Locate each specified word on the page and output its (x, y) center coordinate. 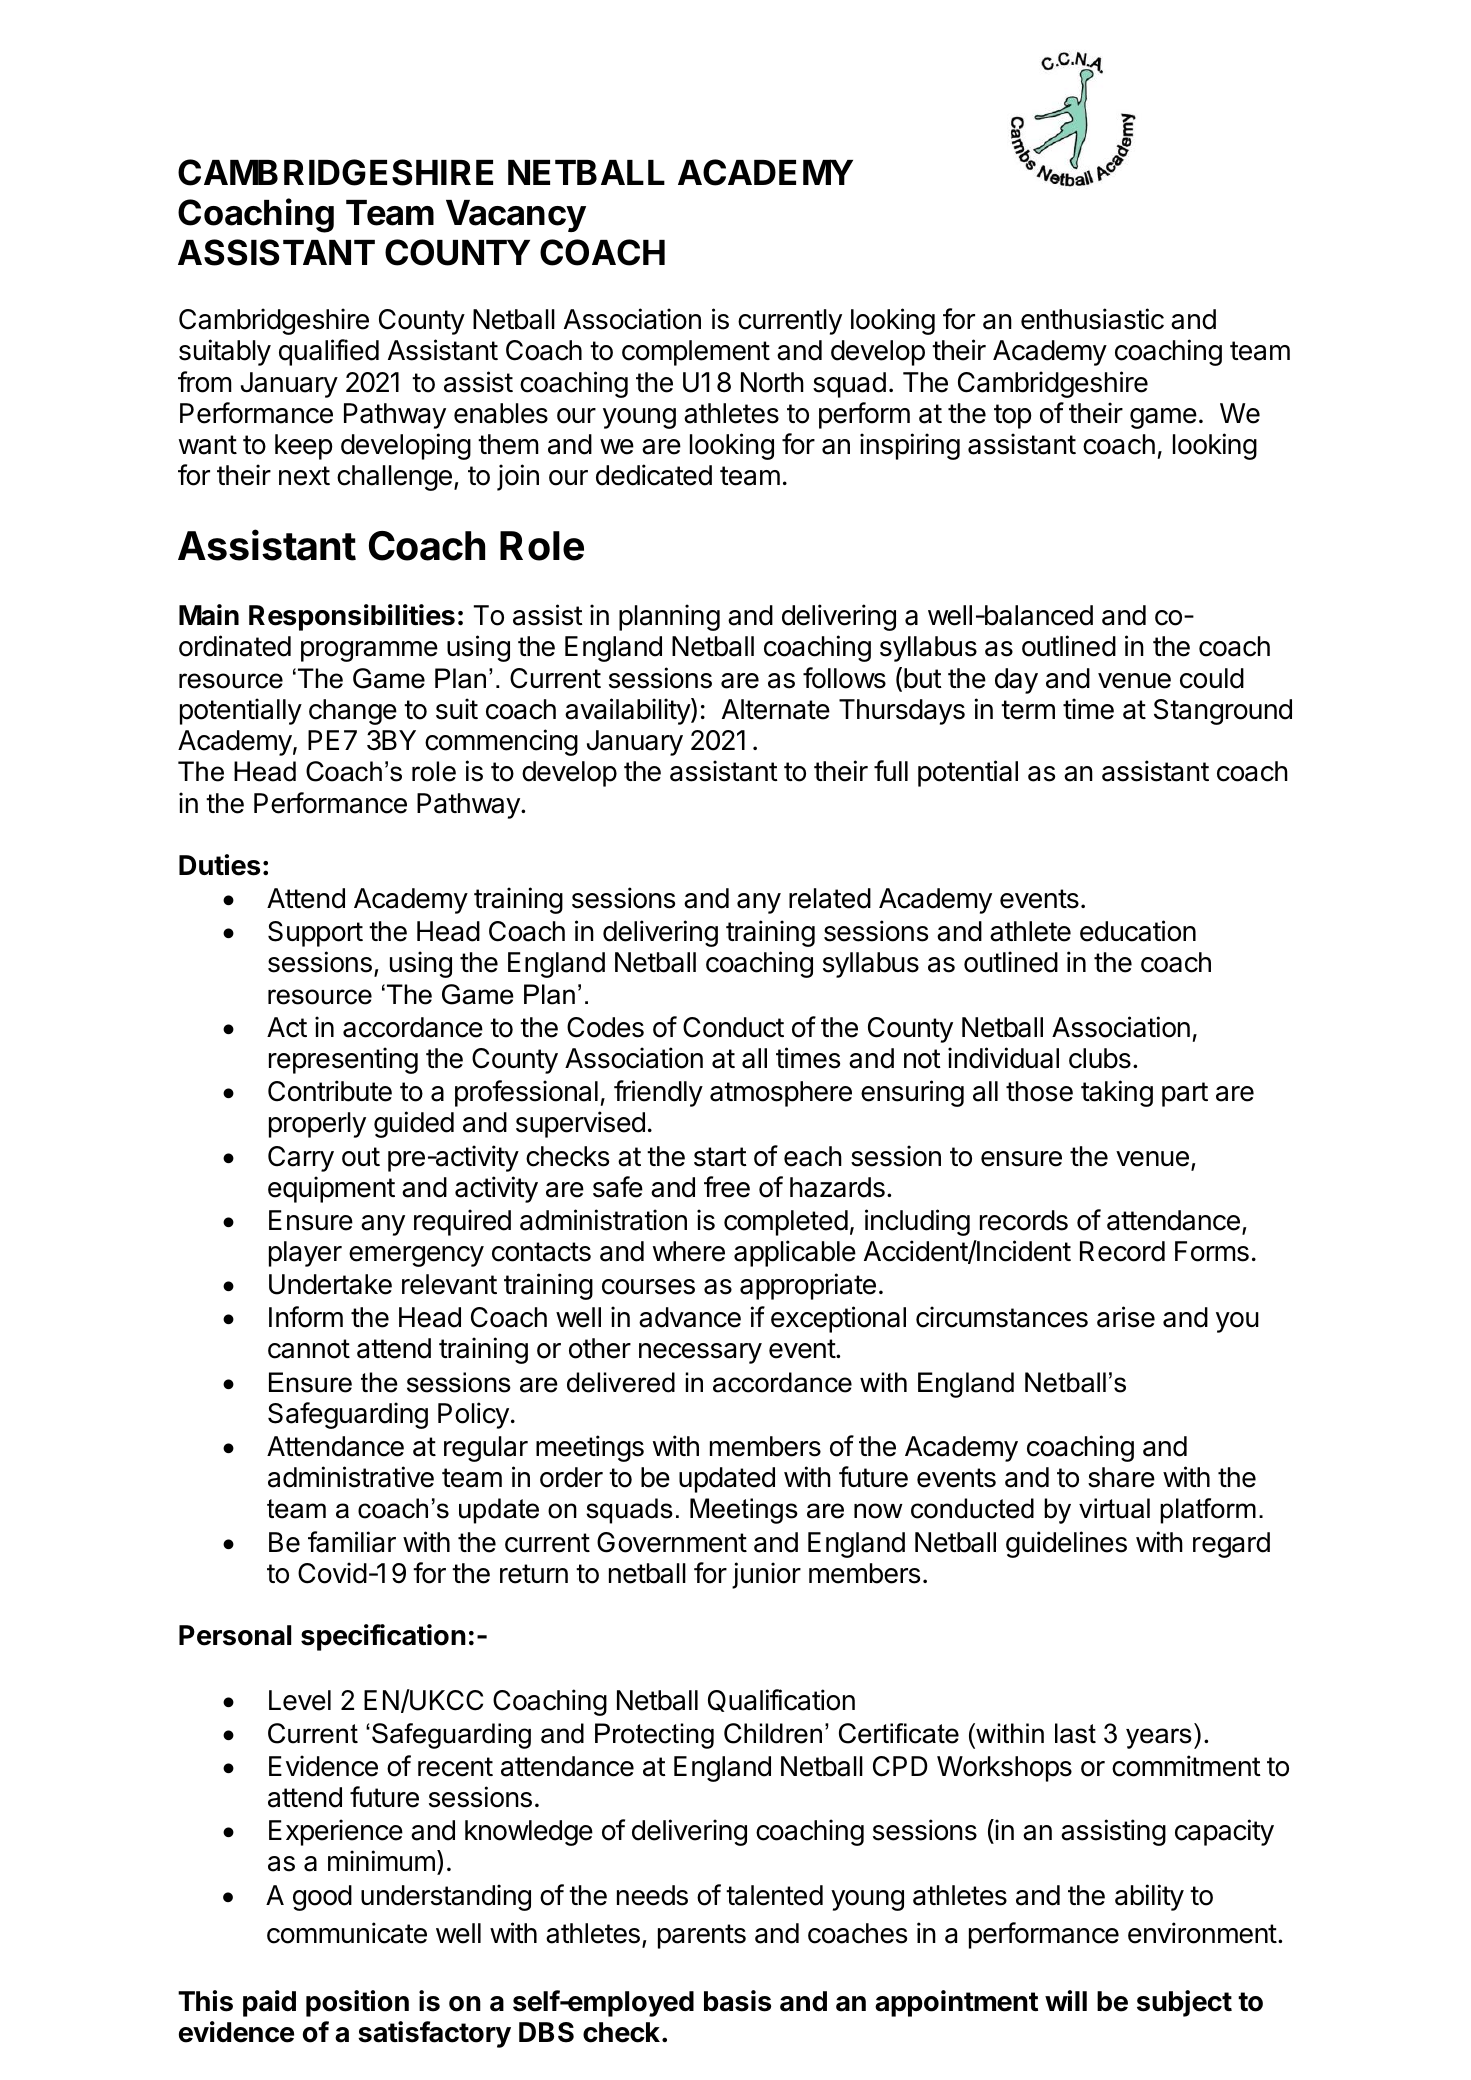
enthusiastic (1092, 319)
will (1066, 2000)
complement (696, 353)
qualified (329, 352)
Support (315, 934)
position (357, 2003)
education (1138, 931)
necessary (700, 1353)
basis (737, 2001)
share (1121, 1477)
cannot (309, 1349)
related (830, 898)
